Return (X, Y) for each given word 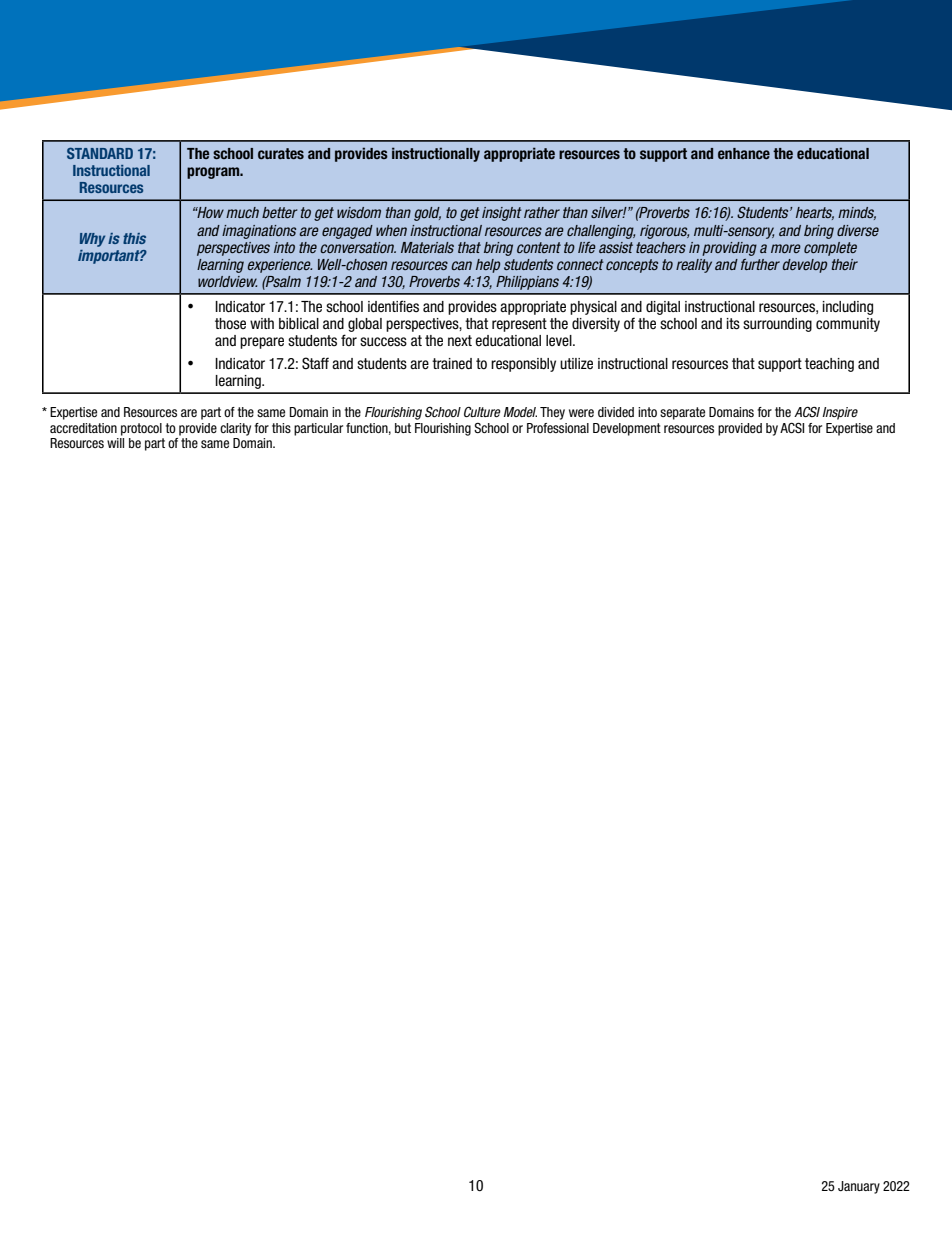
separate (682, 413)
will (115, 443)
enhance (744, 153)
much (242, 212)
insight (502, 214)
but (403, 428)
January (859, 1187)
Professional (558, 428)
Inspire (840, 413)
